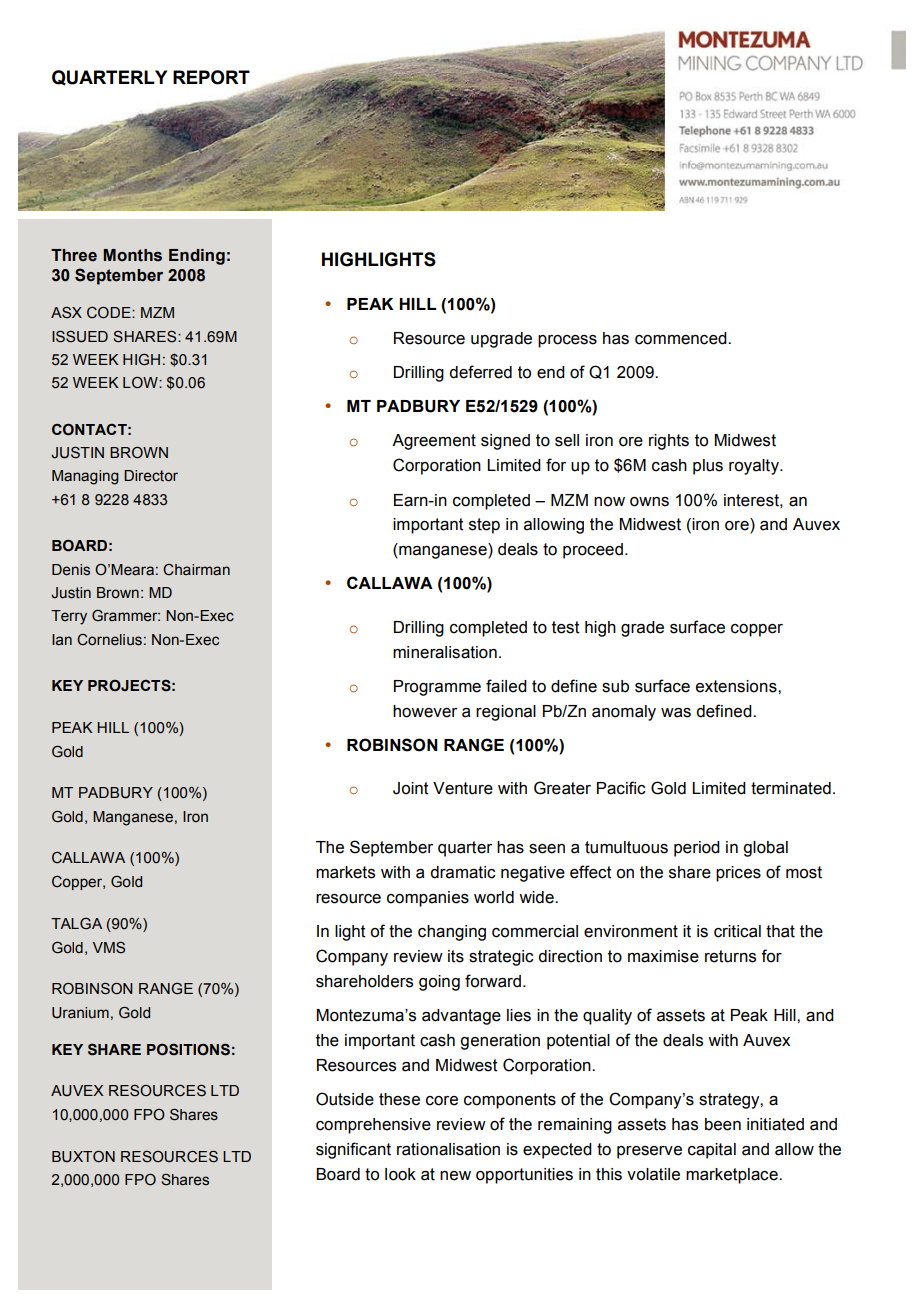 Image resolution: width=924 pixels, height=1308 pixels. What do you see at coordinates (434, 442) in the screenshot?
I see `Agreement` at bounding box center [434, 442].
